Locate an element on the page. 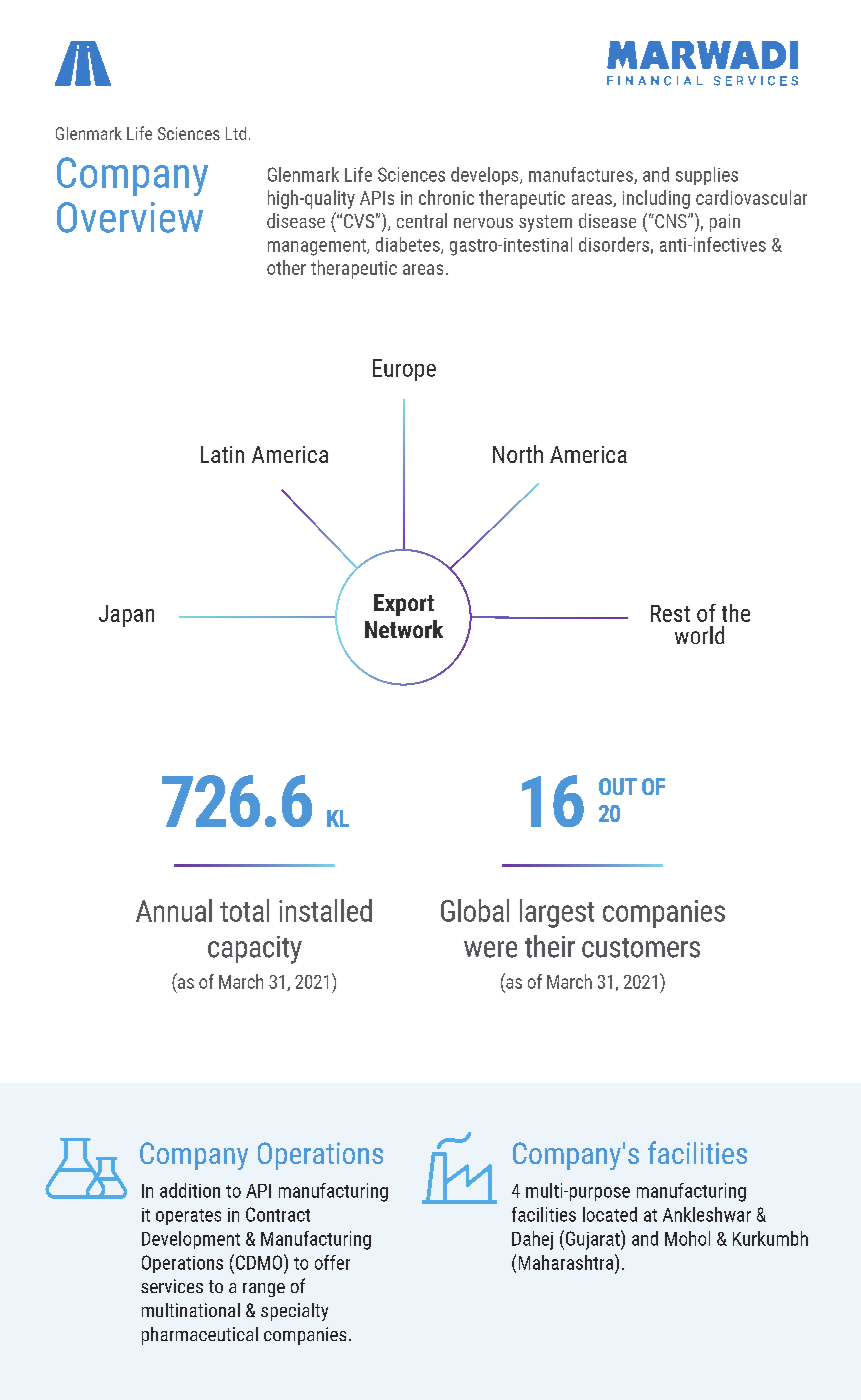 The height and width of the document is (1400, 861). Japan is located at coordinates (126, 616).
